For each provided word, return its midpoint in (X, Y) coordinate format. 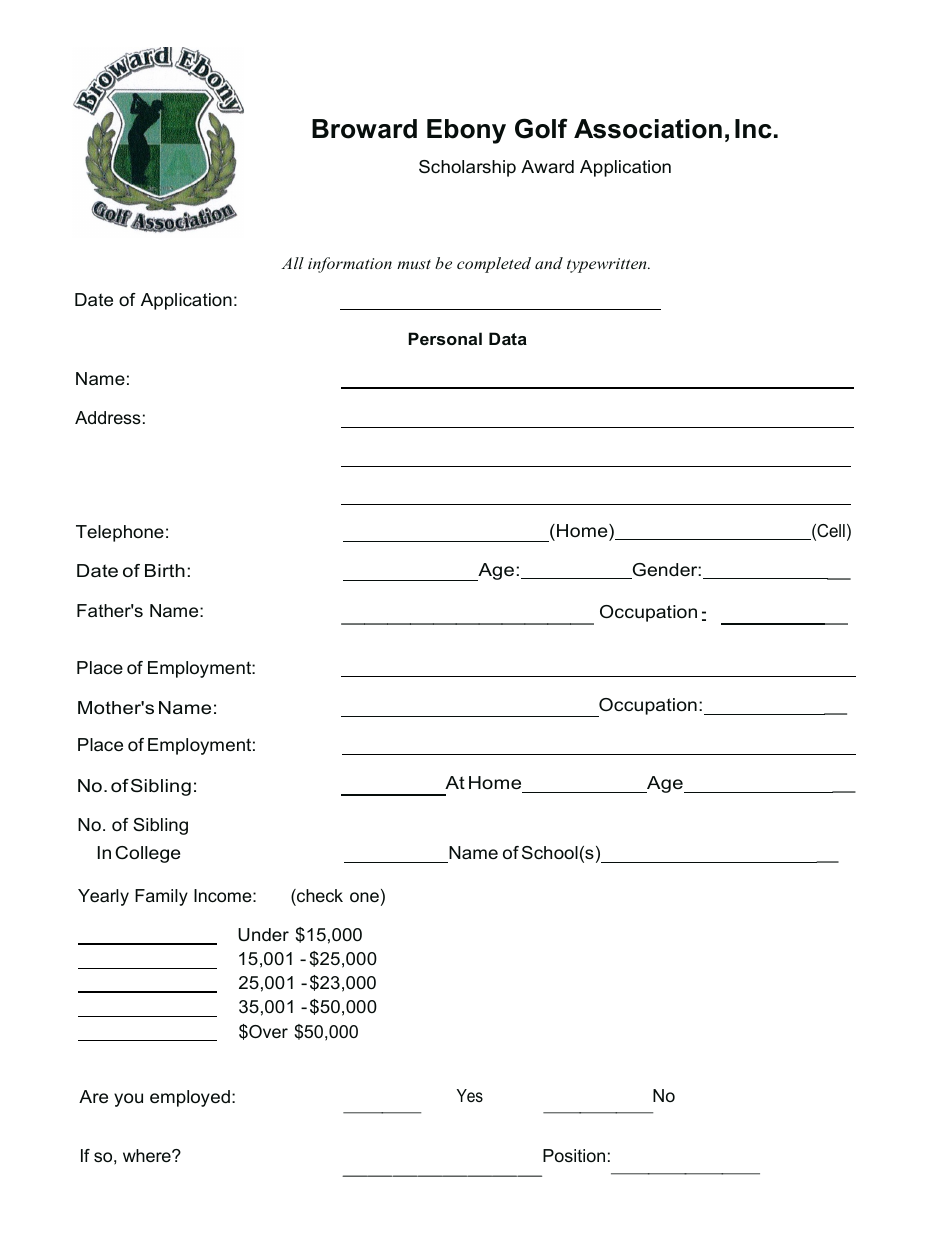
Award (547, 166)
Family (161, 897)
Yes (470, 1095)
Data (508, 338)
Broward (364, 129)
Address (108, 417)
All (292, 263)
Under (263, 934)
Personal (445, 338)
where (148, 1155)
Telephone (120, 533)
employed (190, 1098)
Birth (165, 570)
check (319, 897)
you (128, 1100)
